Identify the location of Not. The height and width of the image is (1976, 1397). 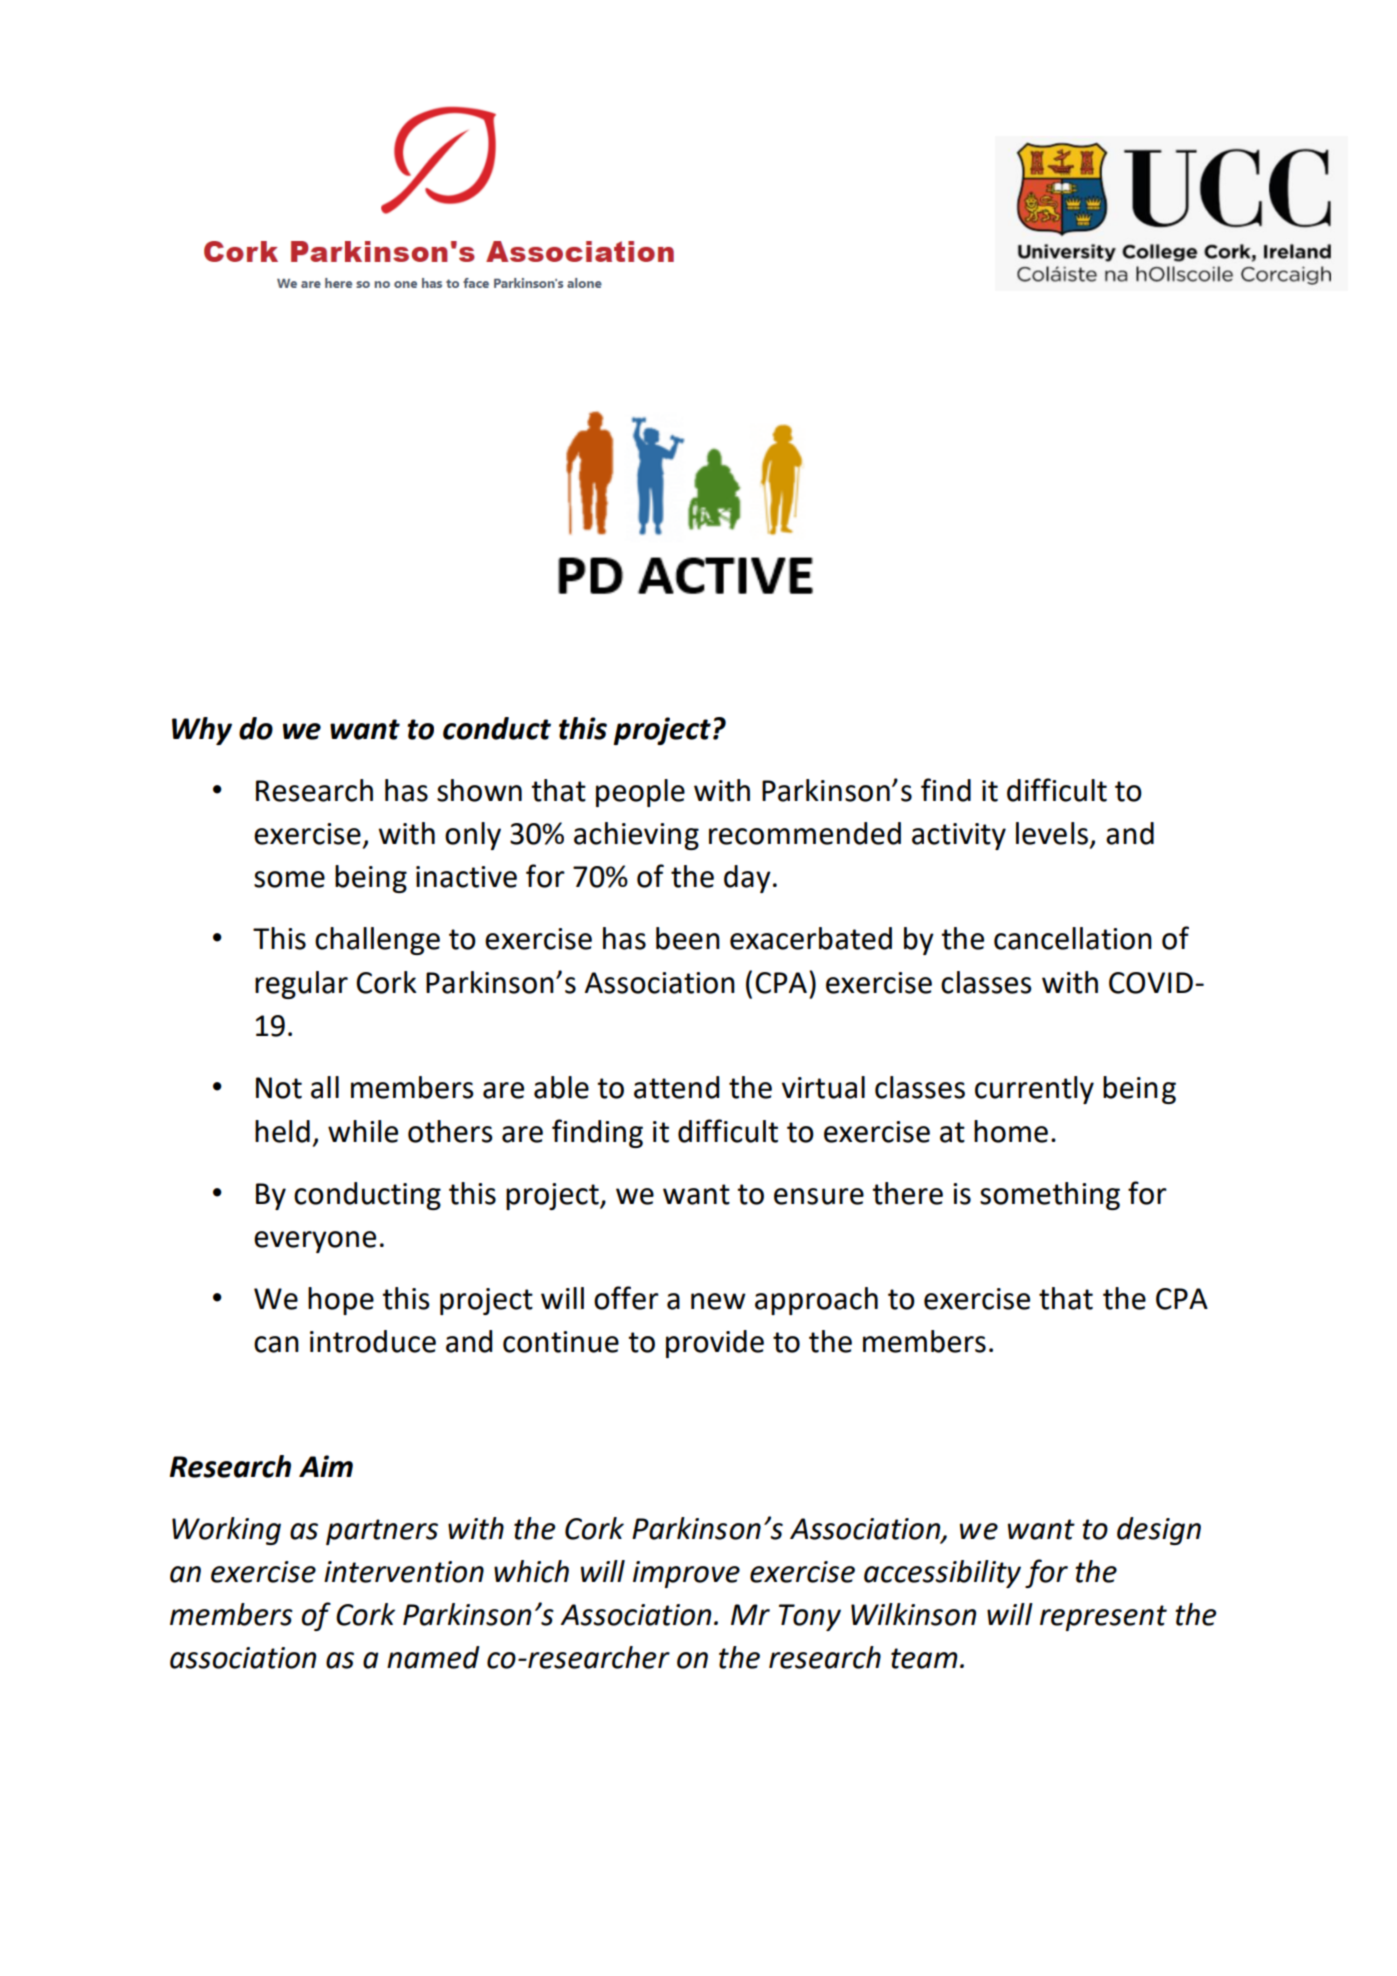
(279, 1088).
